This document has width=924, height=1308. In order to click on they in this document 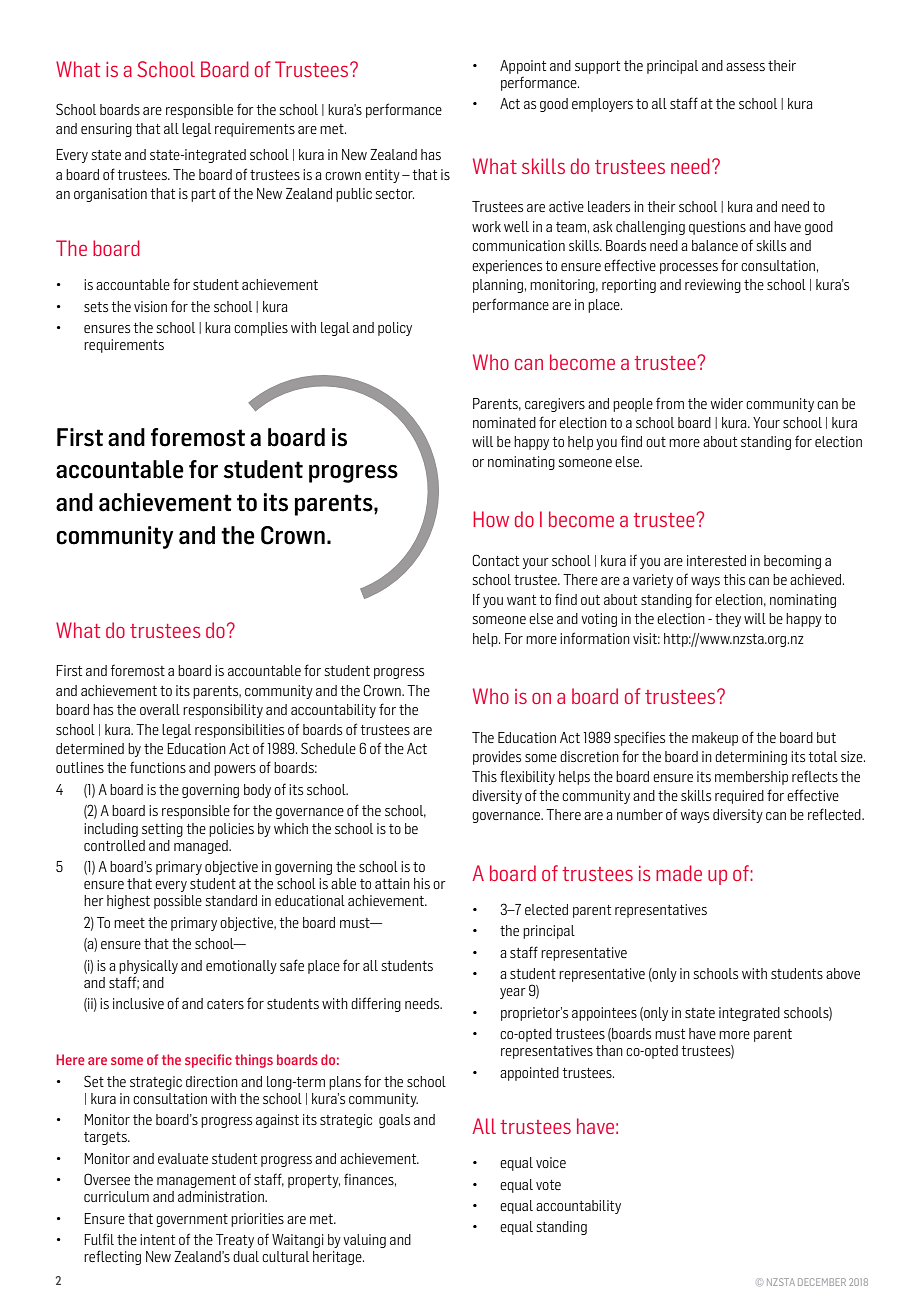, I will do `click(728, 620)`.
